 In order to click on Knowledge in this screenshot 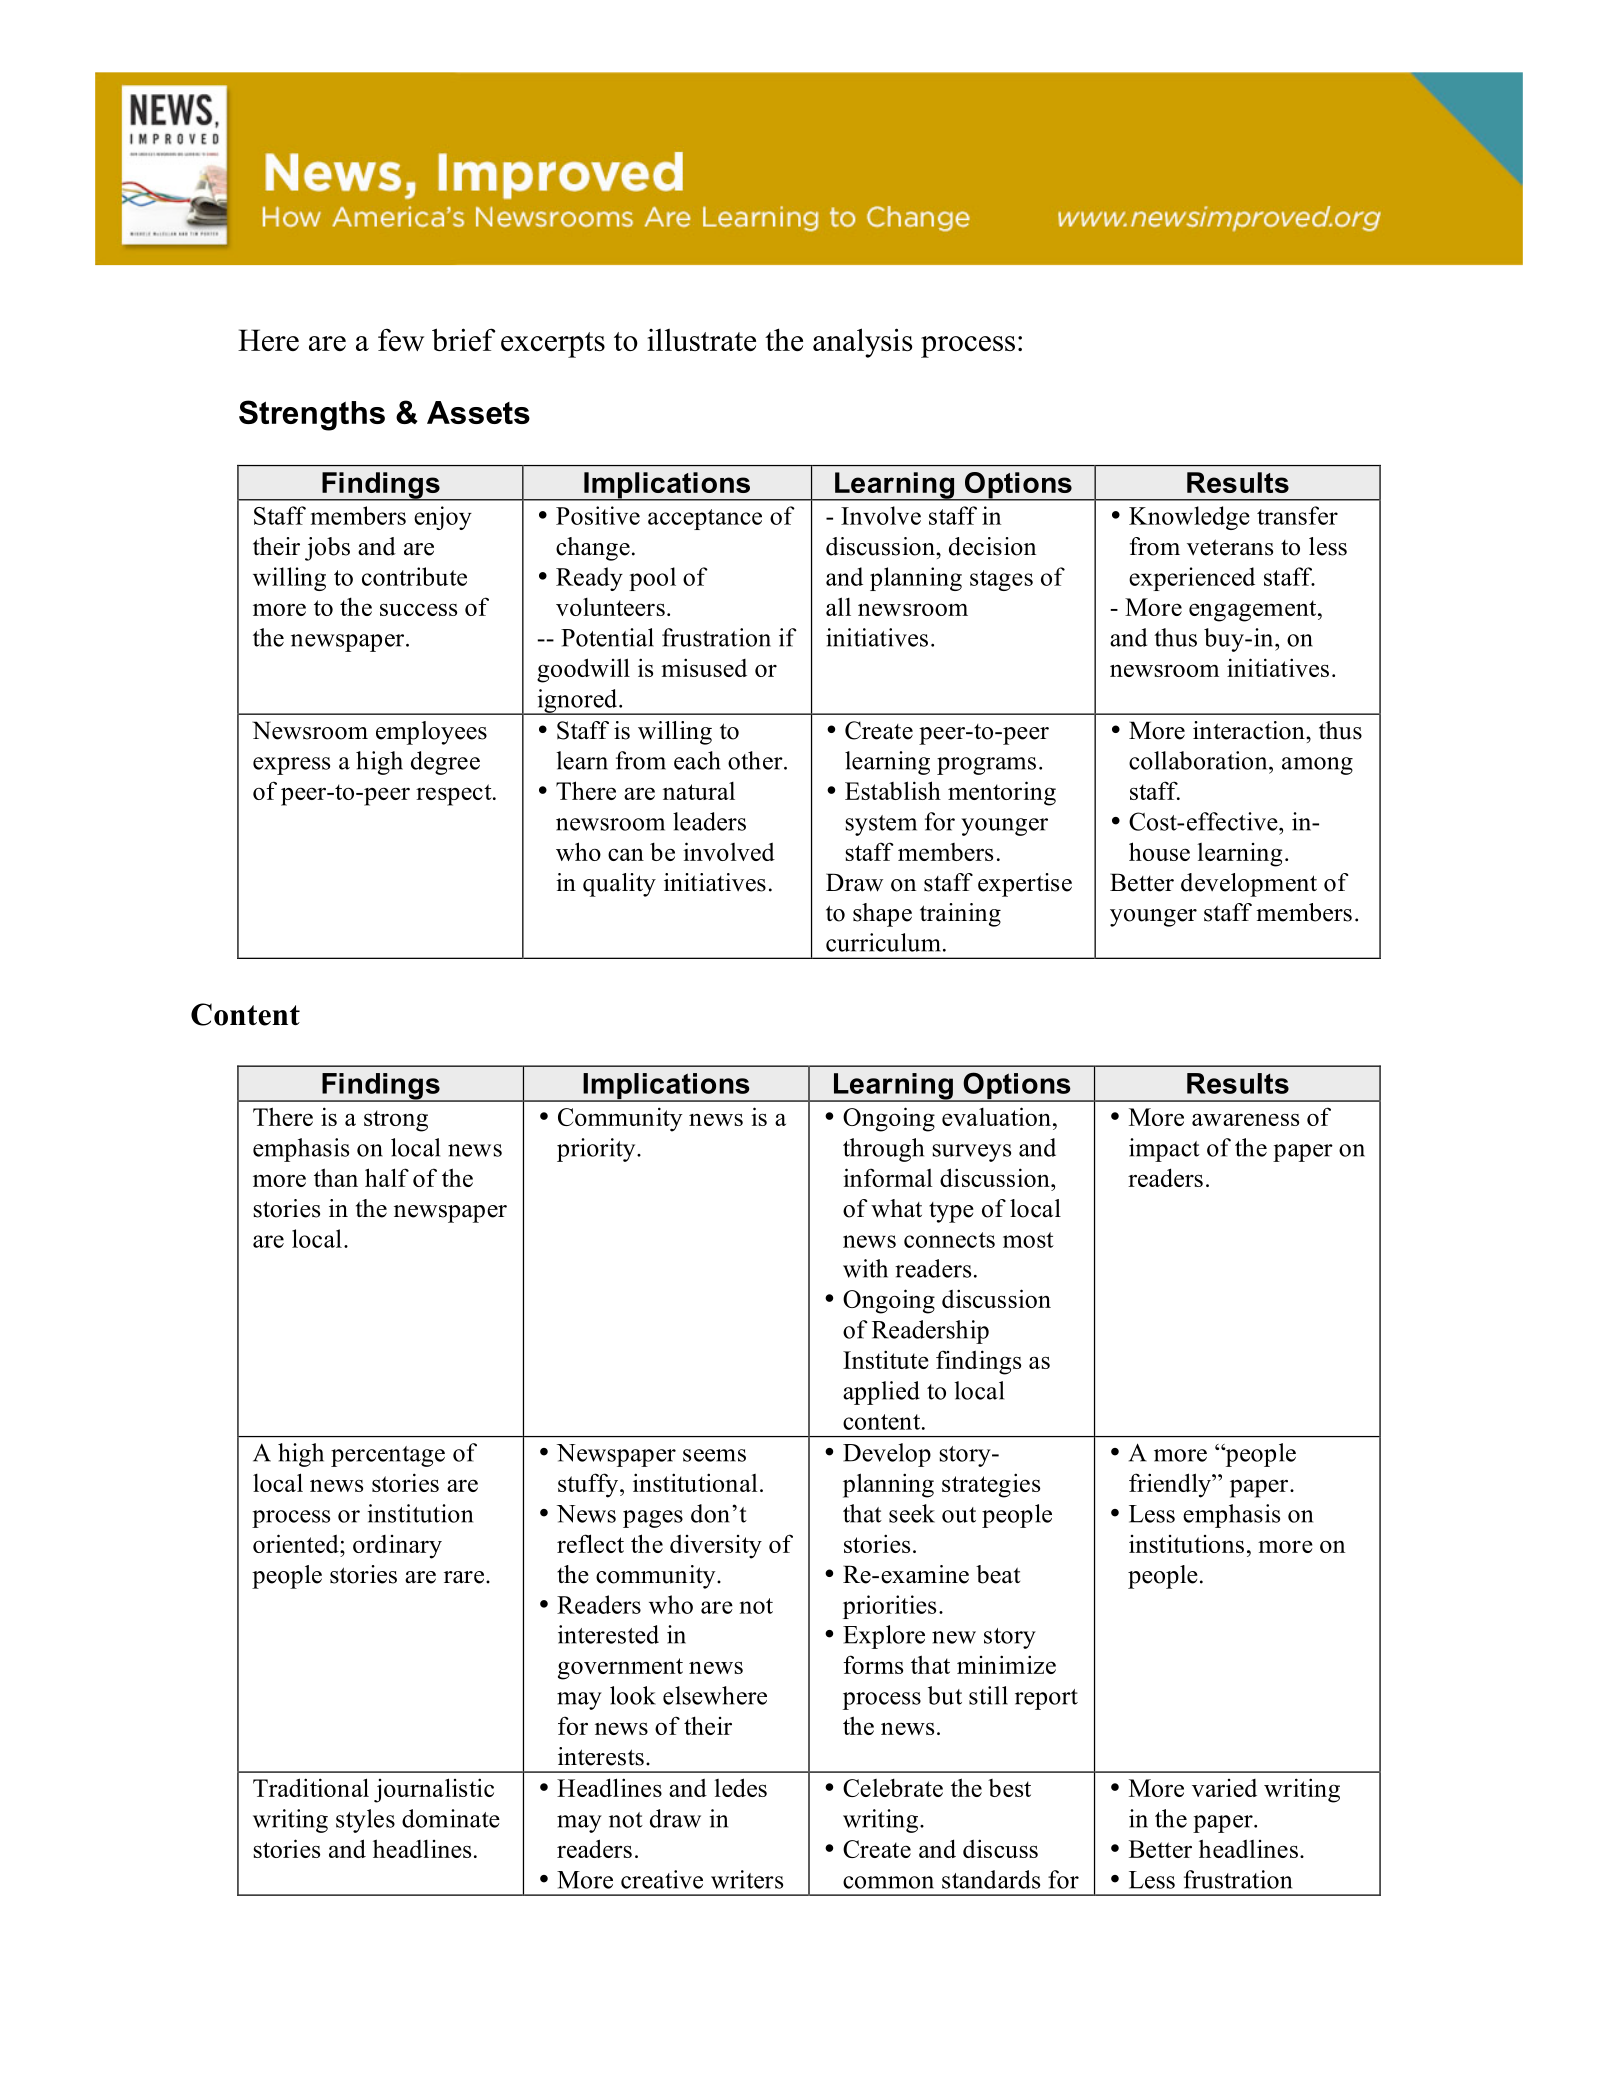, I will do `click(1189, 518)`.
